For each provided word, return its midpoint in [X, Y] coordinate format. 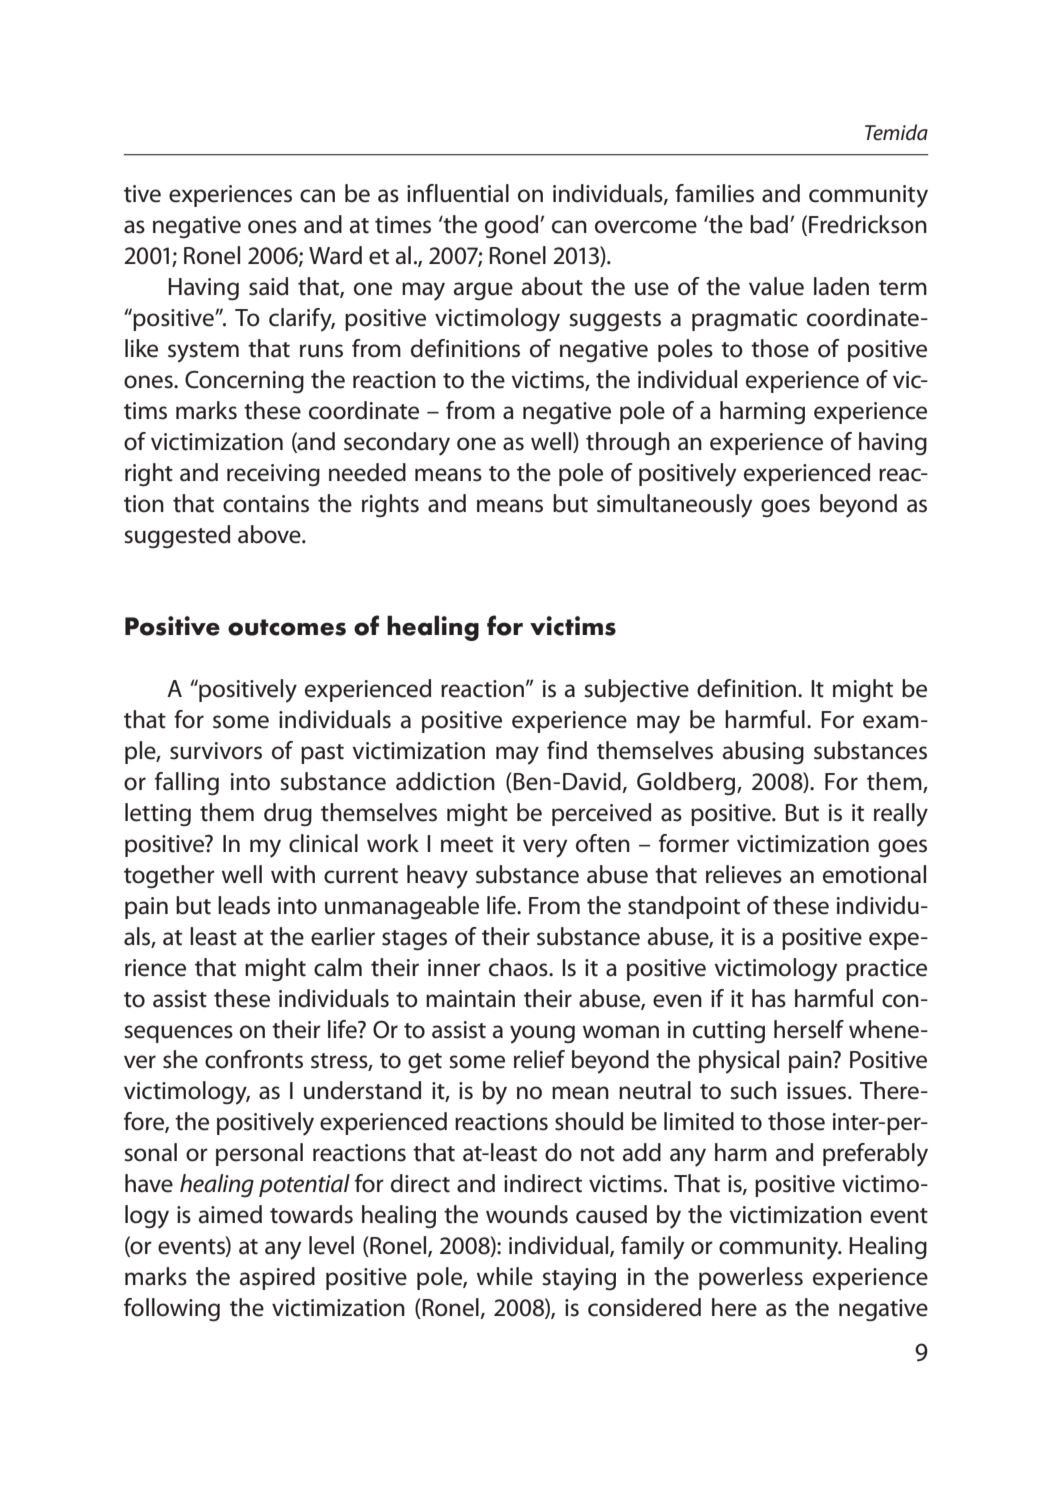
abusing [763, 752]
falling [187, 784]
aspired [277, 1278]
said [268, 286]
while [505, 1276]
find [567, 750]
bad [769, 224]
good [513, 226]
